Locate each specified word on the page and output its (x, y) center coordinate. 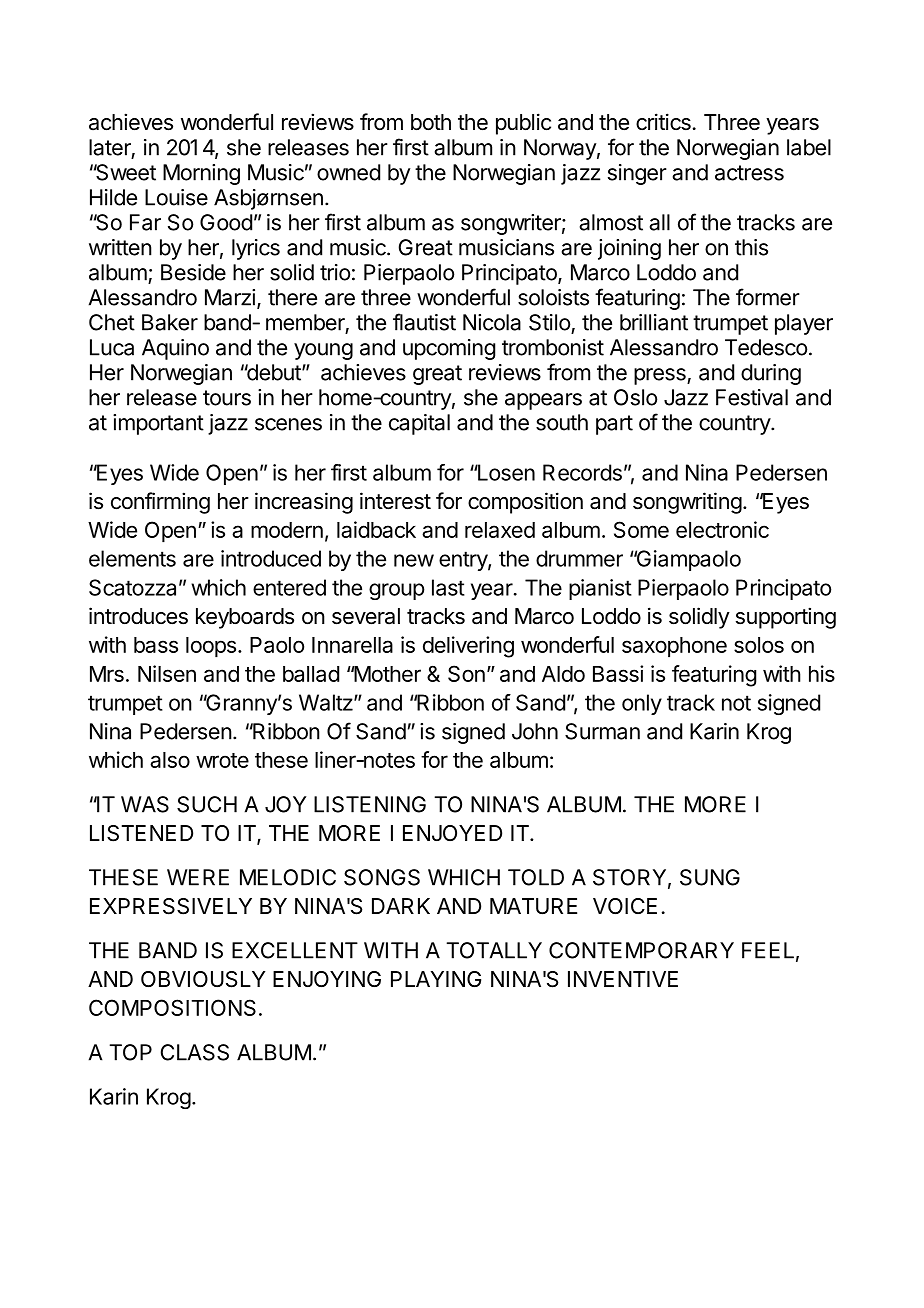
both (431, 122)
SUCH (207, 804)
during (771, 374)
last (448, 587)
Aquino (175, 349)
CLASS (195, 1052)
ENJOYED (452, 833)
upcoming (449, 349)
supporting (786, 618)
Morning (201, 174)
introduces (138, 616)
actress (749, 173)
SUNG (710, 877)
